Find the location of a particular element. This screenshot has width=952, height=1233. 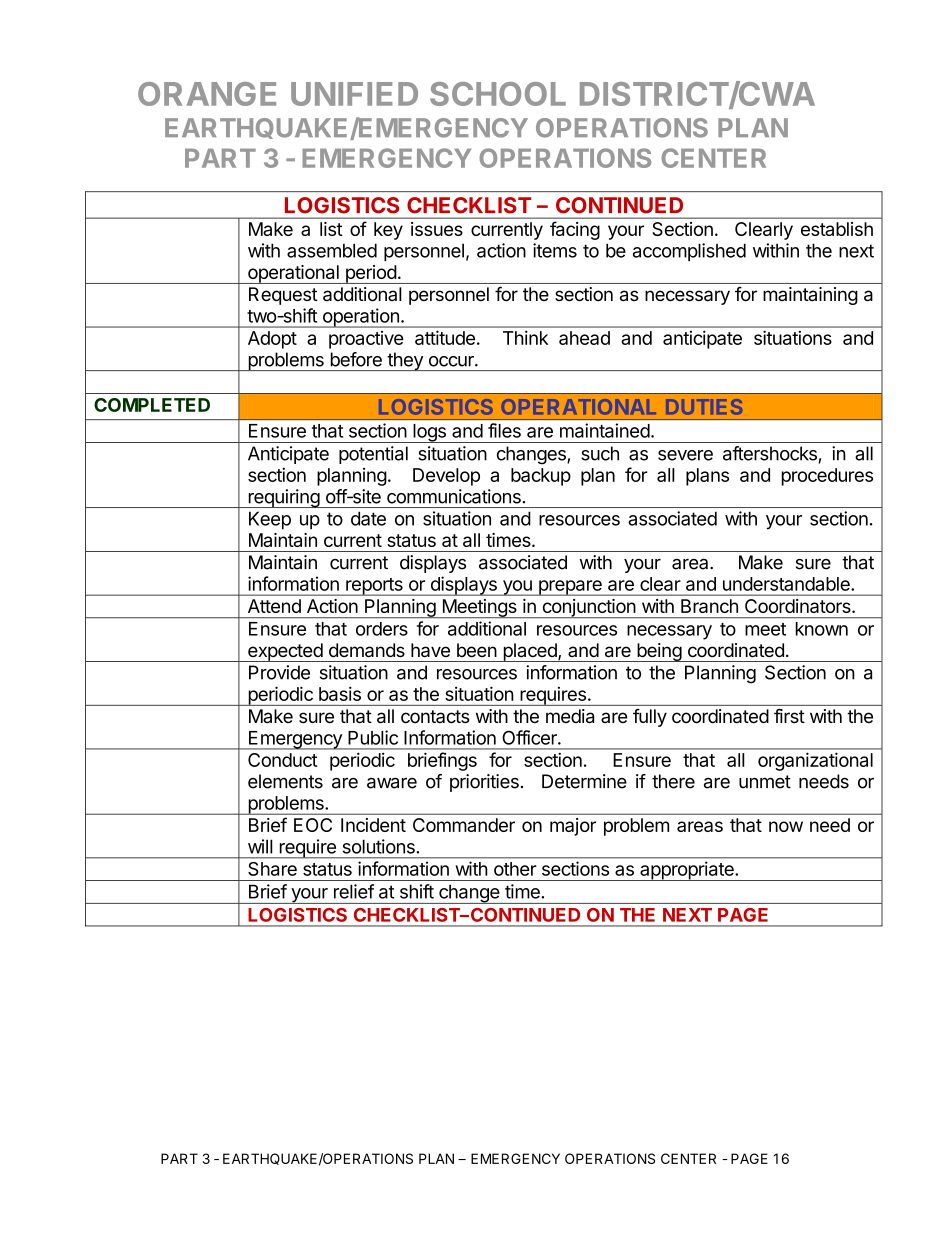

other is located at coordinates (515, 869).
